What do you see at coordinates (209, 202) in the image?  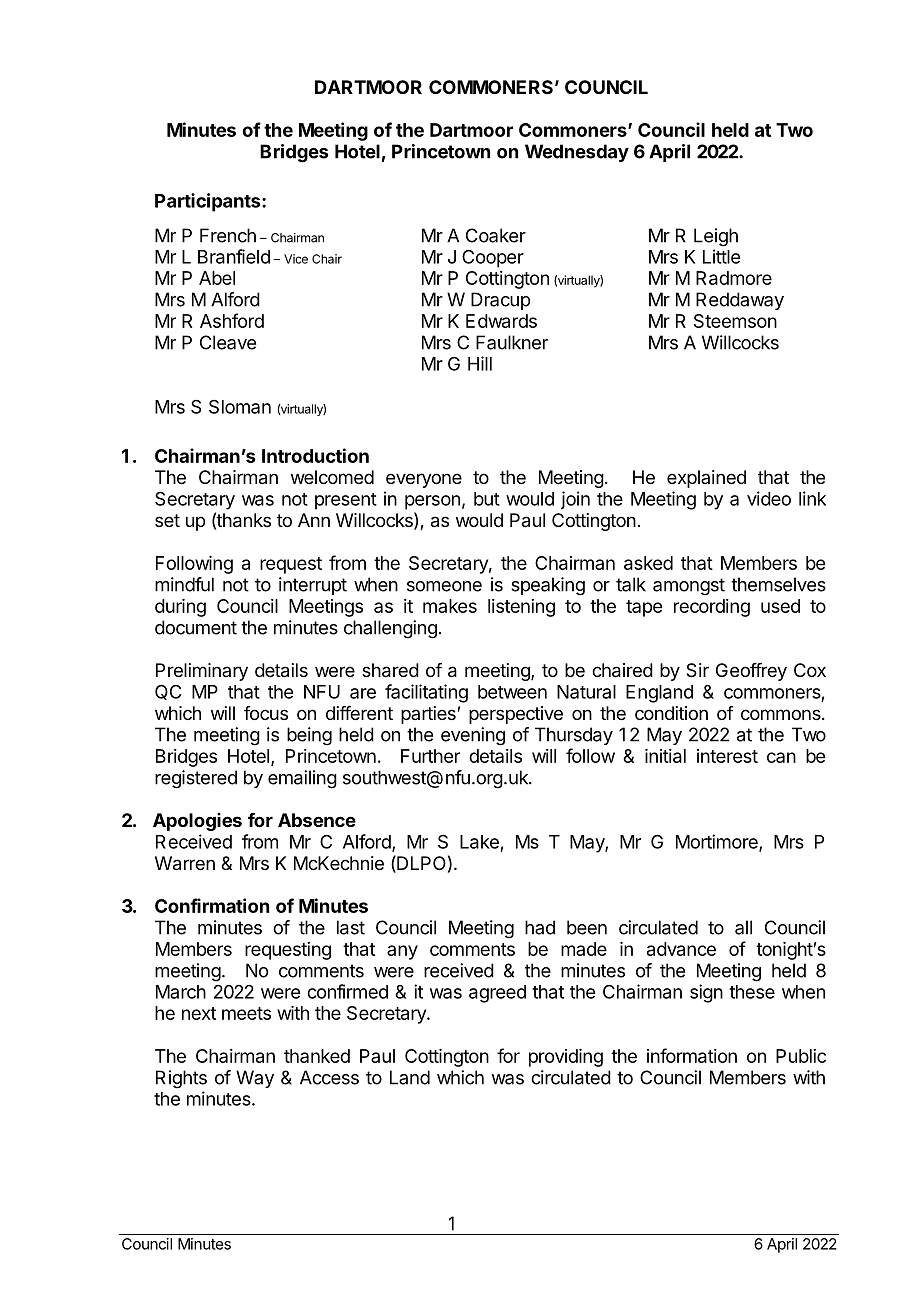 I see `Participants` at bounding box center [209, 202].
